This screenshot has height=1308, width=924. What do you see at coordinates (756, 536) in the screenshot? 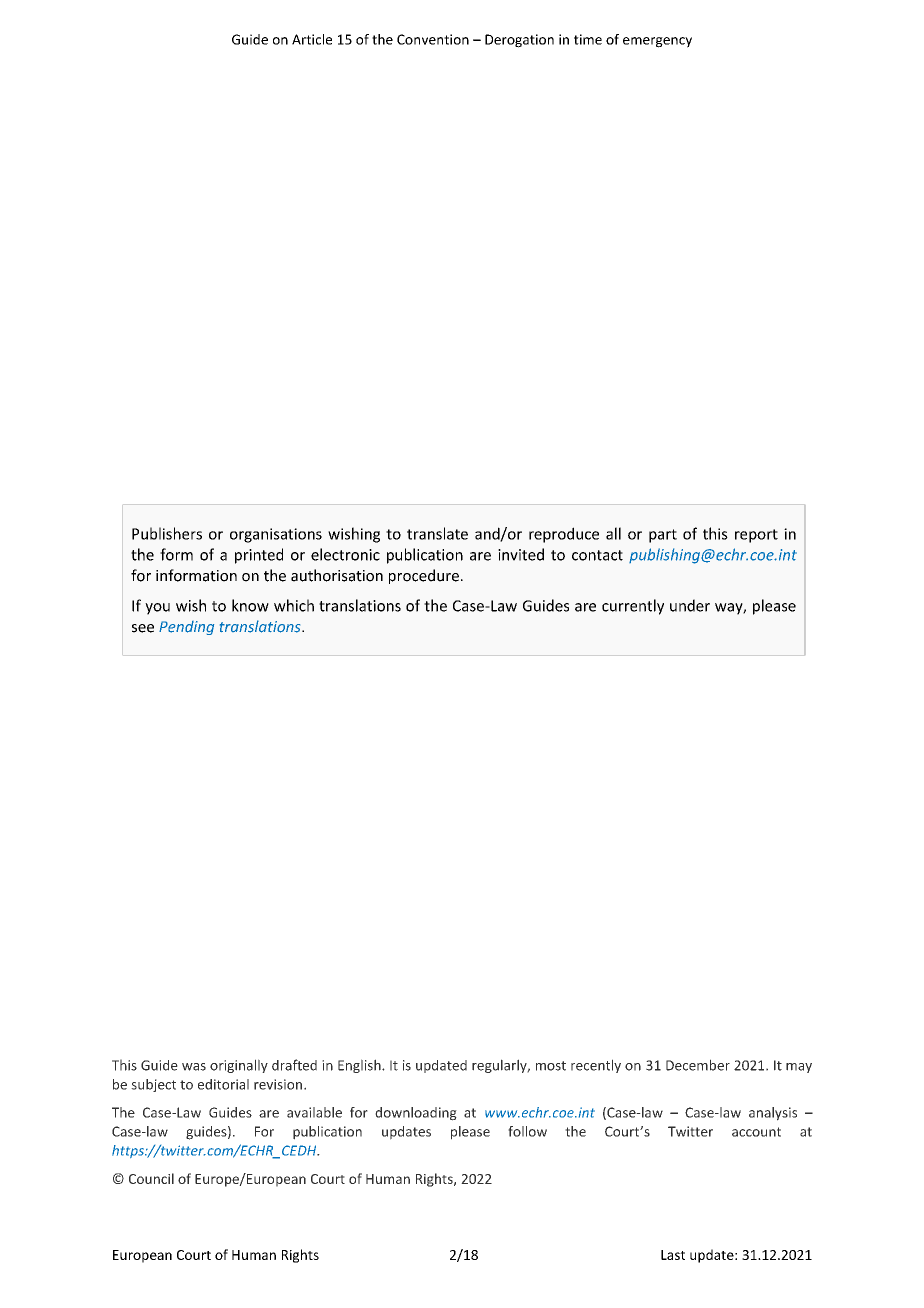
I see `report` at bounding box center [756, 536].
